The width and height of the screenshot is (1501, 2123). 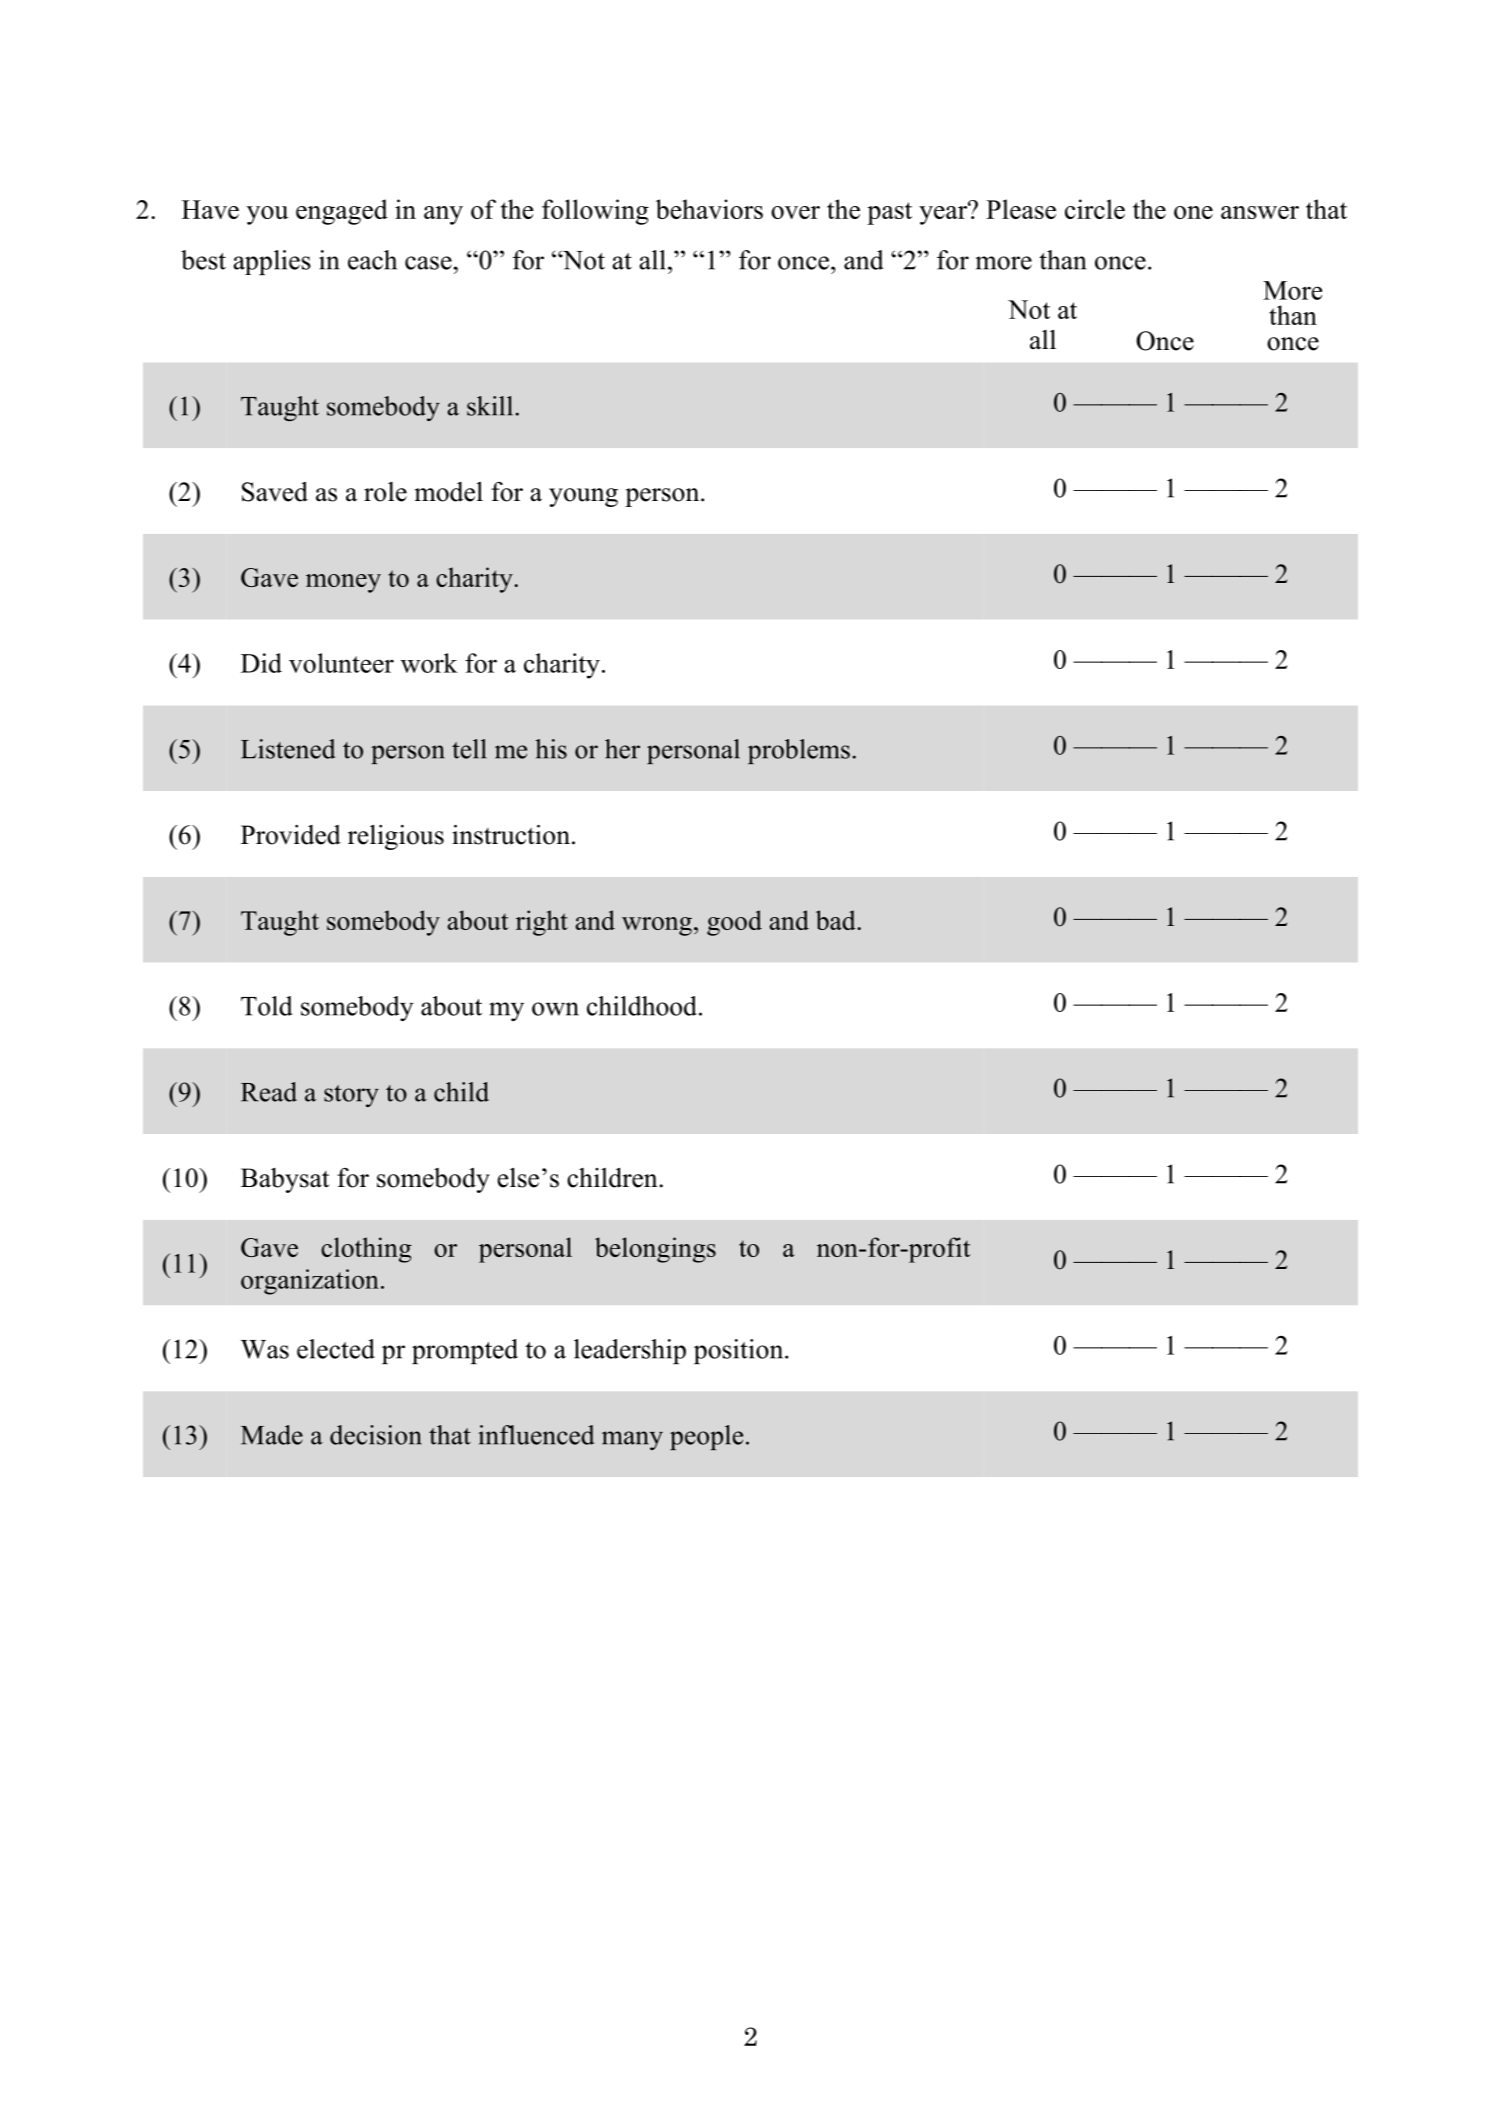 What do you see at coordinates (372, 260) in the screenshot?
I see `each` at bounding box center [372, 260].
